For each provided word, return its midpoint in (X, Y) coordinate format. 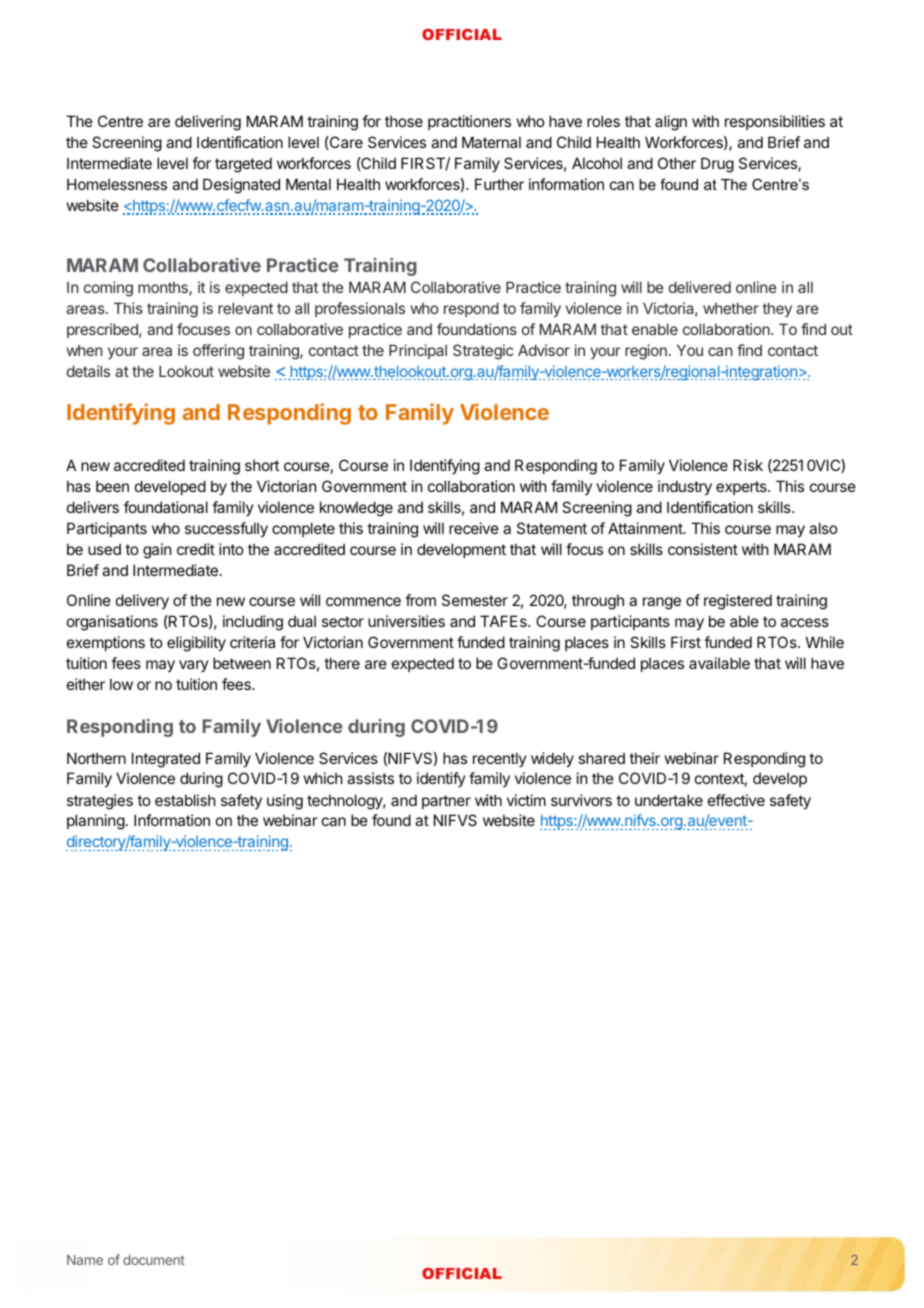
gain (157, 551)
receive (474, 528)
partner (446, 802)
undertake (669, 800)
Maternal (491, 142)
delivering (208, 123)
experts (742, 488)
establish (185, 800)
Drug (717, 165)
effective (736, 800)
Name (85, 1260)
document (154, 1260)
